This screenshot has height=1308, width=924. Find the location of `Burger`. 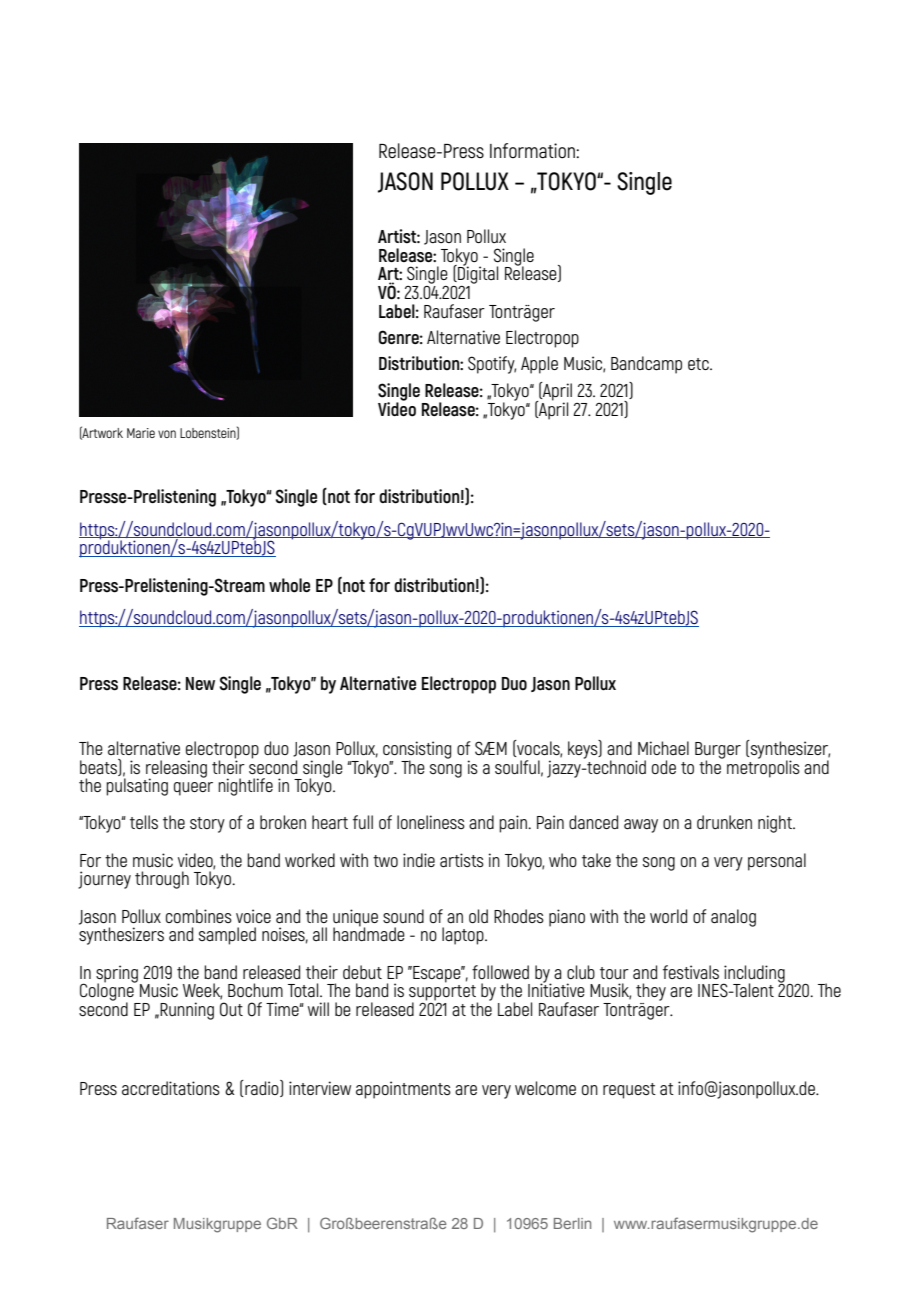

Burger is located at coordinates (718, 751).
